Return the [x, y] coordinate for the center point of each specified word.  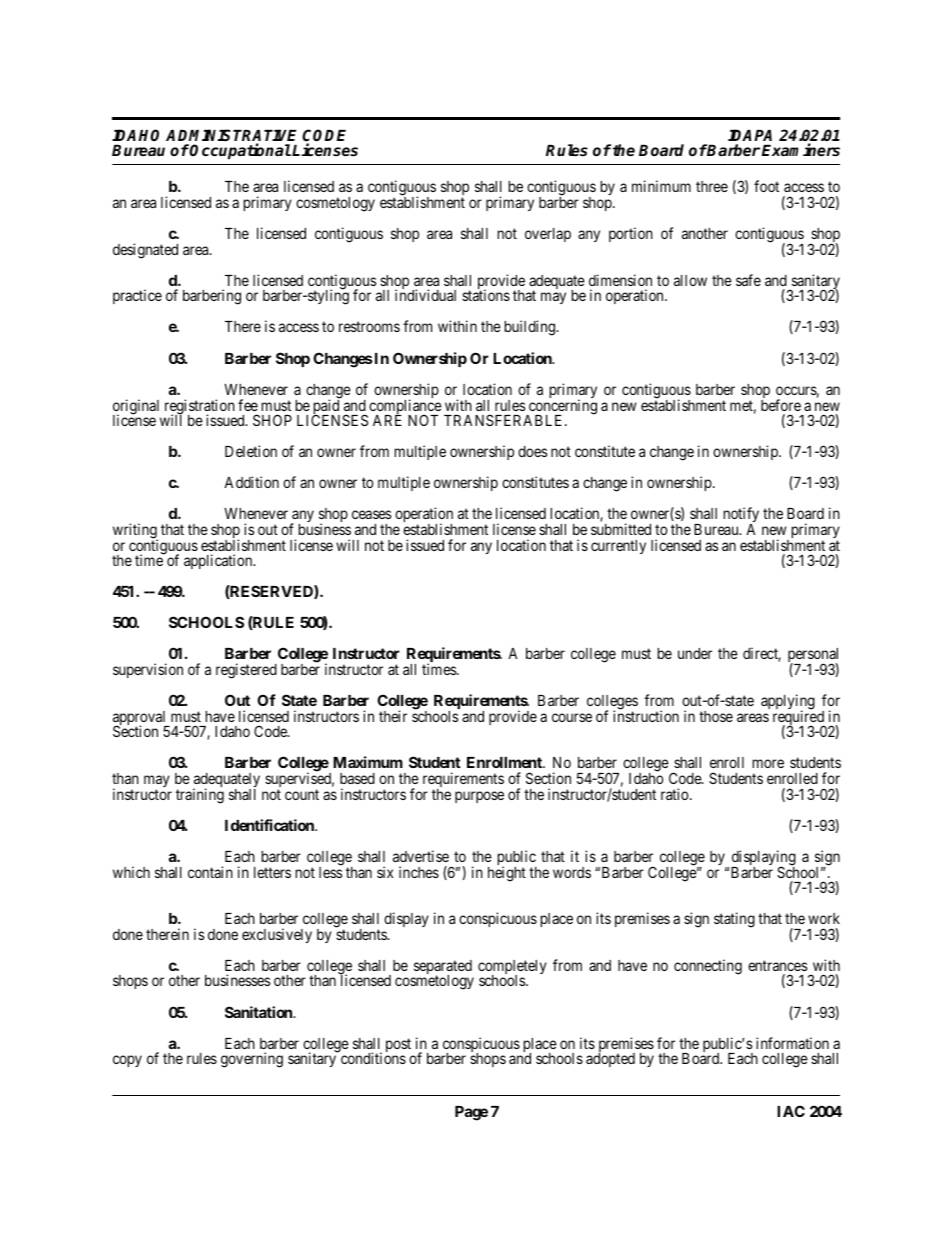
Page [471, 1113]
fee [248, 405]
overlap [548, 235]
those [716, 716]
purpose [479, 797]
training [200, 796]
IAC [791, 1111]
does [532, 451]
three [712, 186]
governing [252, 1060]
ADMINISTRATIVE [231, 136]
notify [741, 516]
